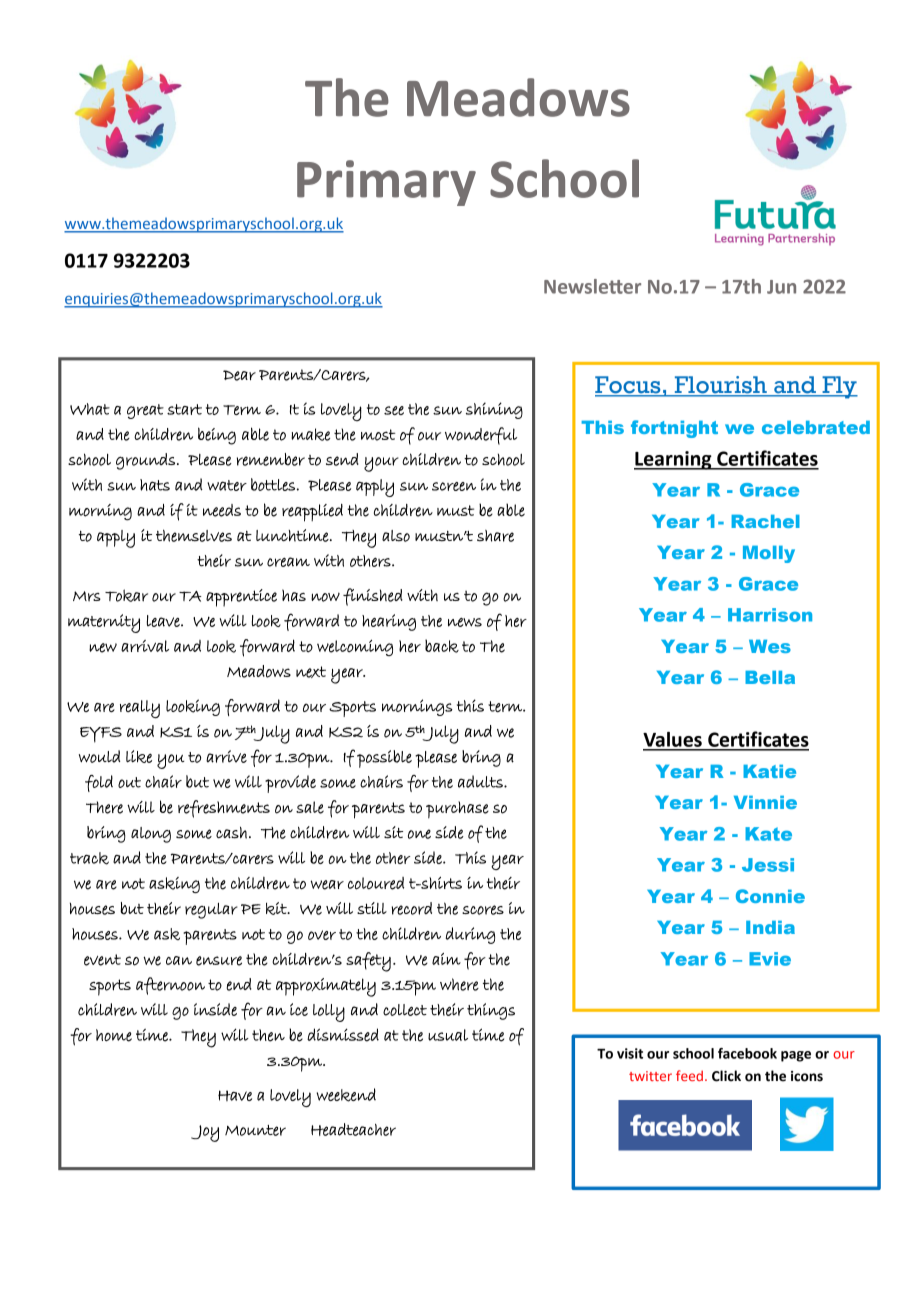  What do you see at coordinates (140, 709) in the screenshot?
I see `really` at bounding box center [140, 709].
